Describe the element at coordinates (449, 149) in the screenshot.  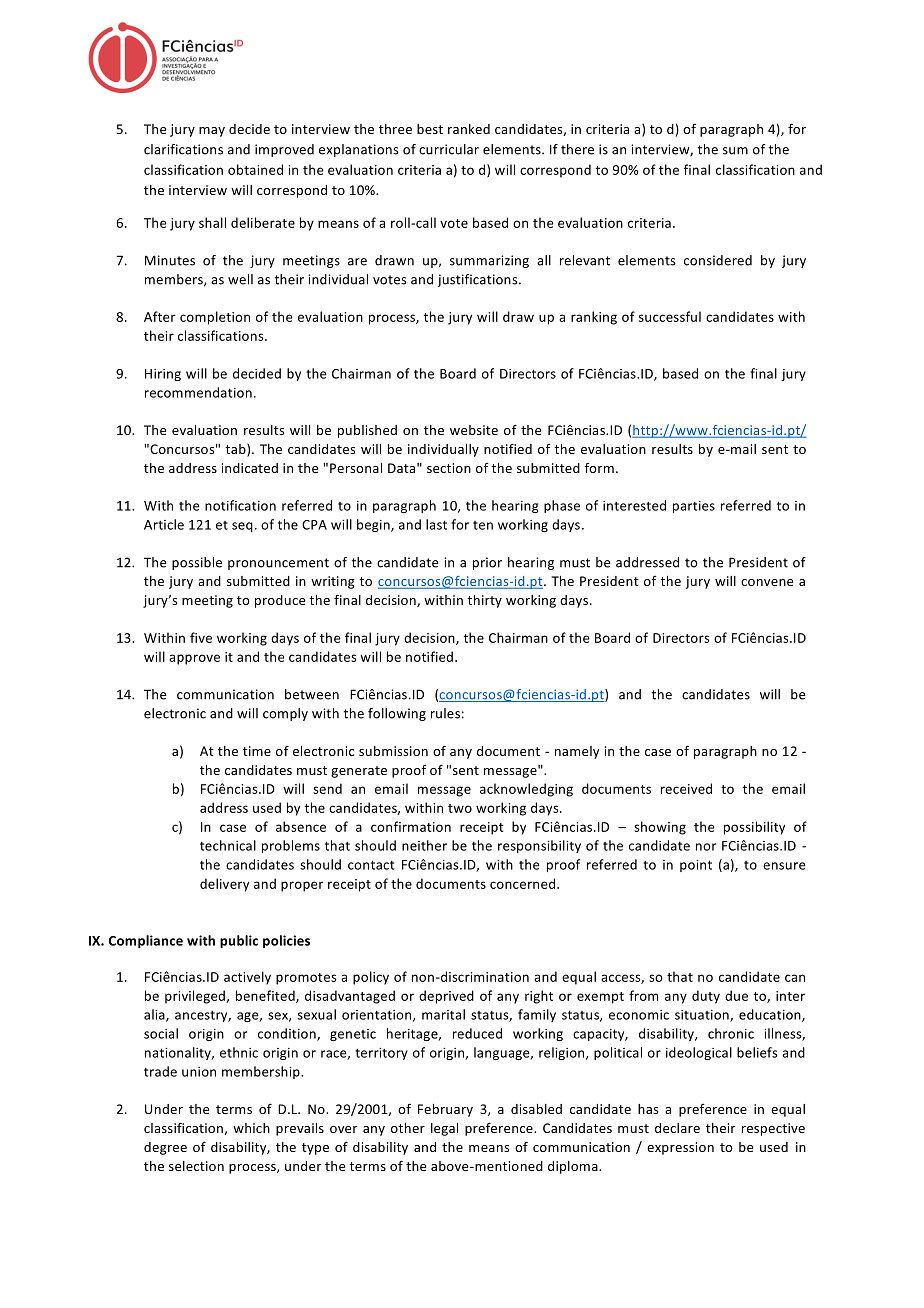
I see `curricular` at that location.
